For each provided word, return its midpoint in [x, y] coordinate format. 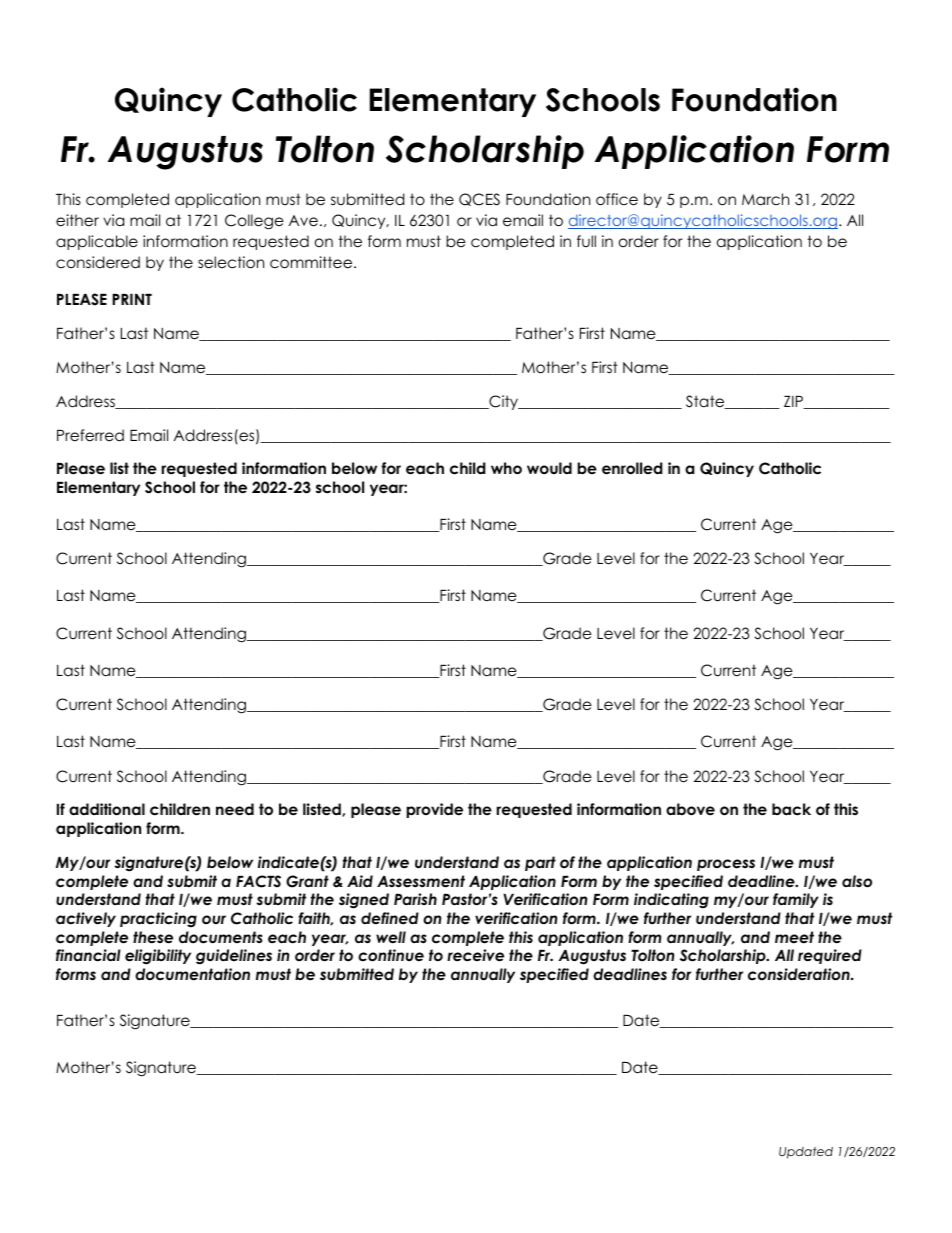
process [726, 865]
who [506, 468]
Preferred [90, 435]
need [235, 809]
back [791, 809]
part [540, 863]
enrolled [632, 468]
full [586, 241]
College [254, 222]
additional [107, 809]
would [549, 468]
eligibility [158, 957]
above [690, 809]
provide [434, 810]
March [765, 199]
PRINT [132, 299]
